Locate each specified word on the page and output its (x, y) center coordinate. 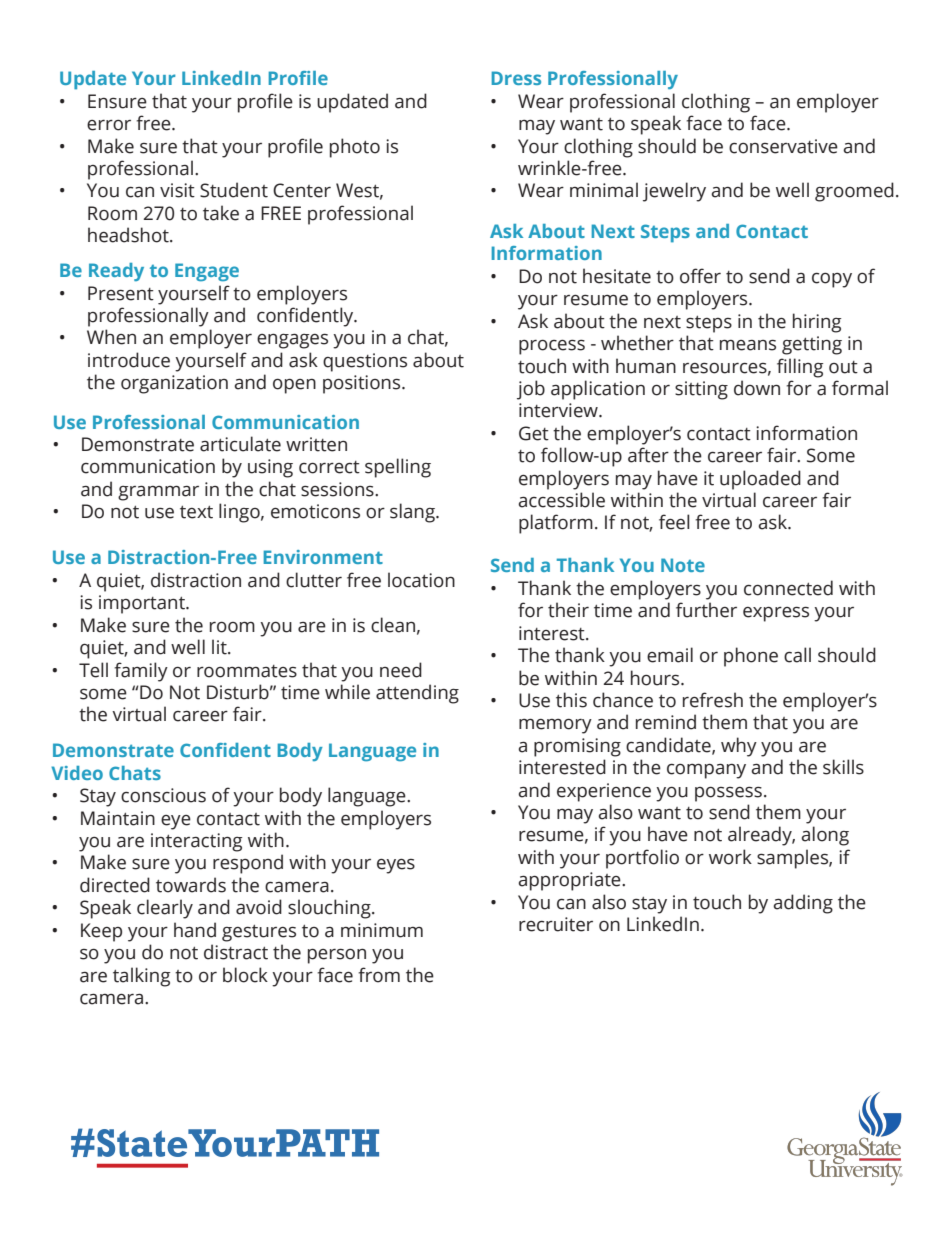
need (401, 670)
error (109, 125)
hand (195, 930)
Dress (516, 78)
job (531, 390)
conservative (783, 146)
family (141, 672)
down (757, 388)
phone (751, 657)
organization (174, 384)
